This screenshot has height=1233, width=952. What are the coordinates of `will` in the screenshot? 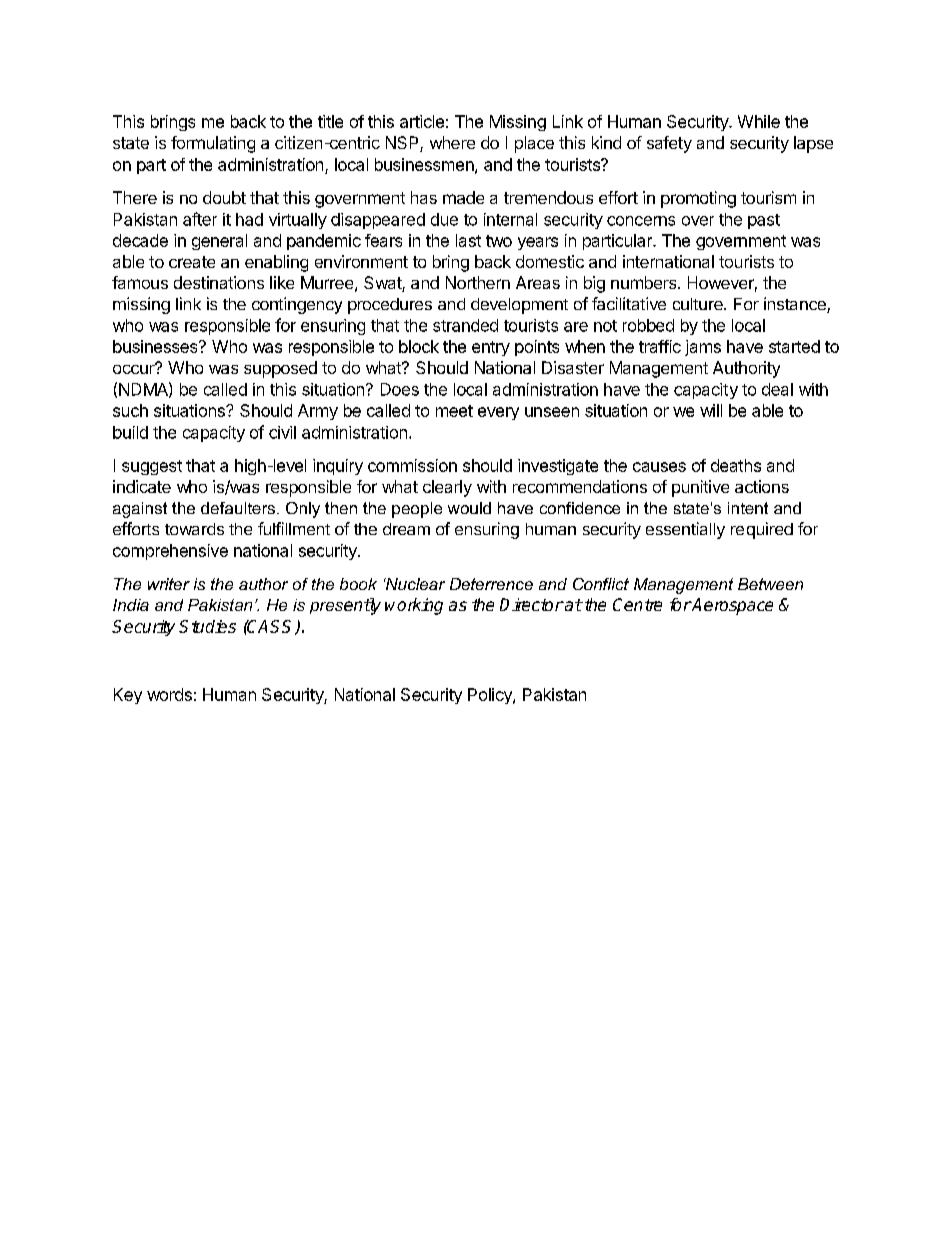 It's located at (711, 410).
